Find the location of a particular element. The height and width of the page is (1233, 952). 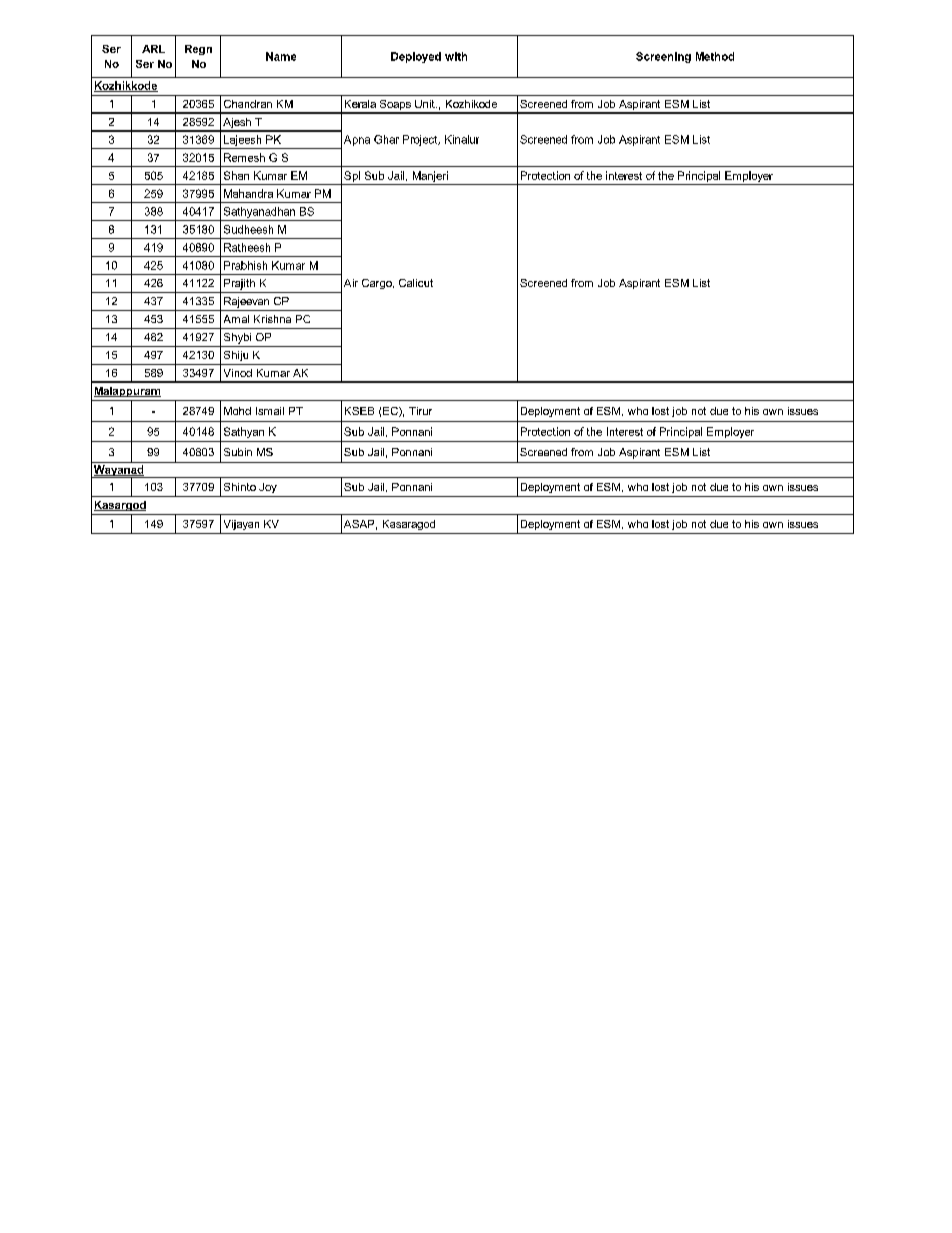

Deployed is located at coordinates (416, 57).
